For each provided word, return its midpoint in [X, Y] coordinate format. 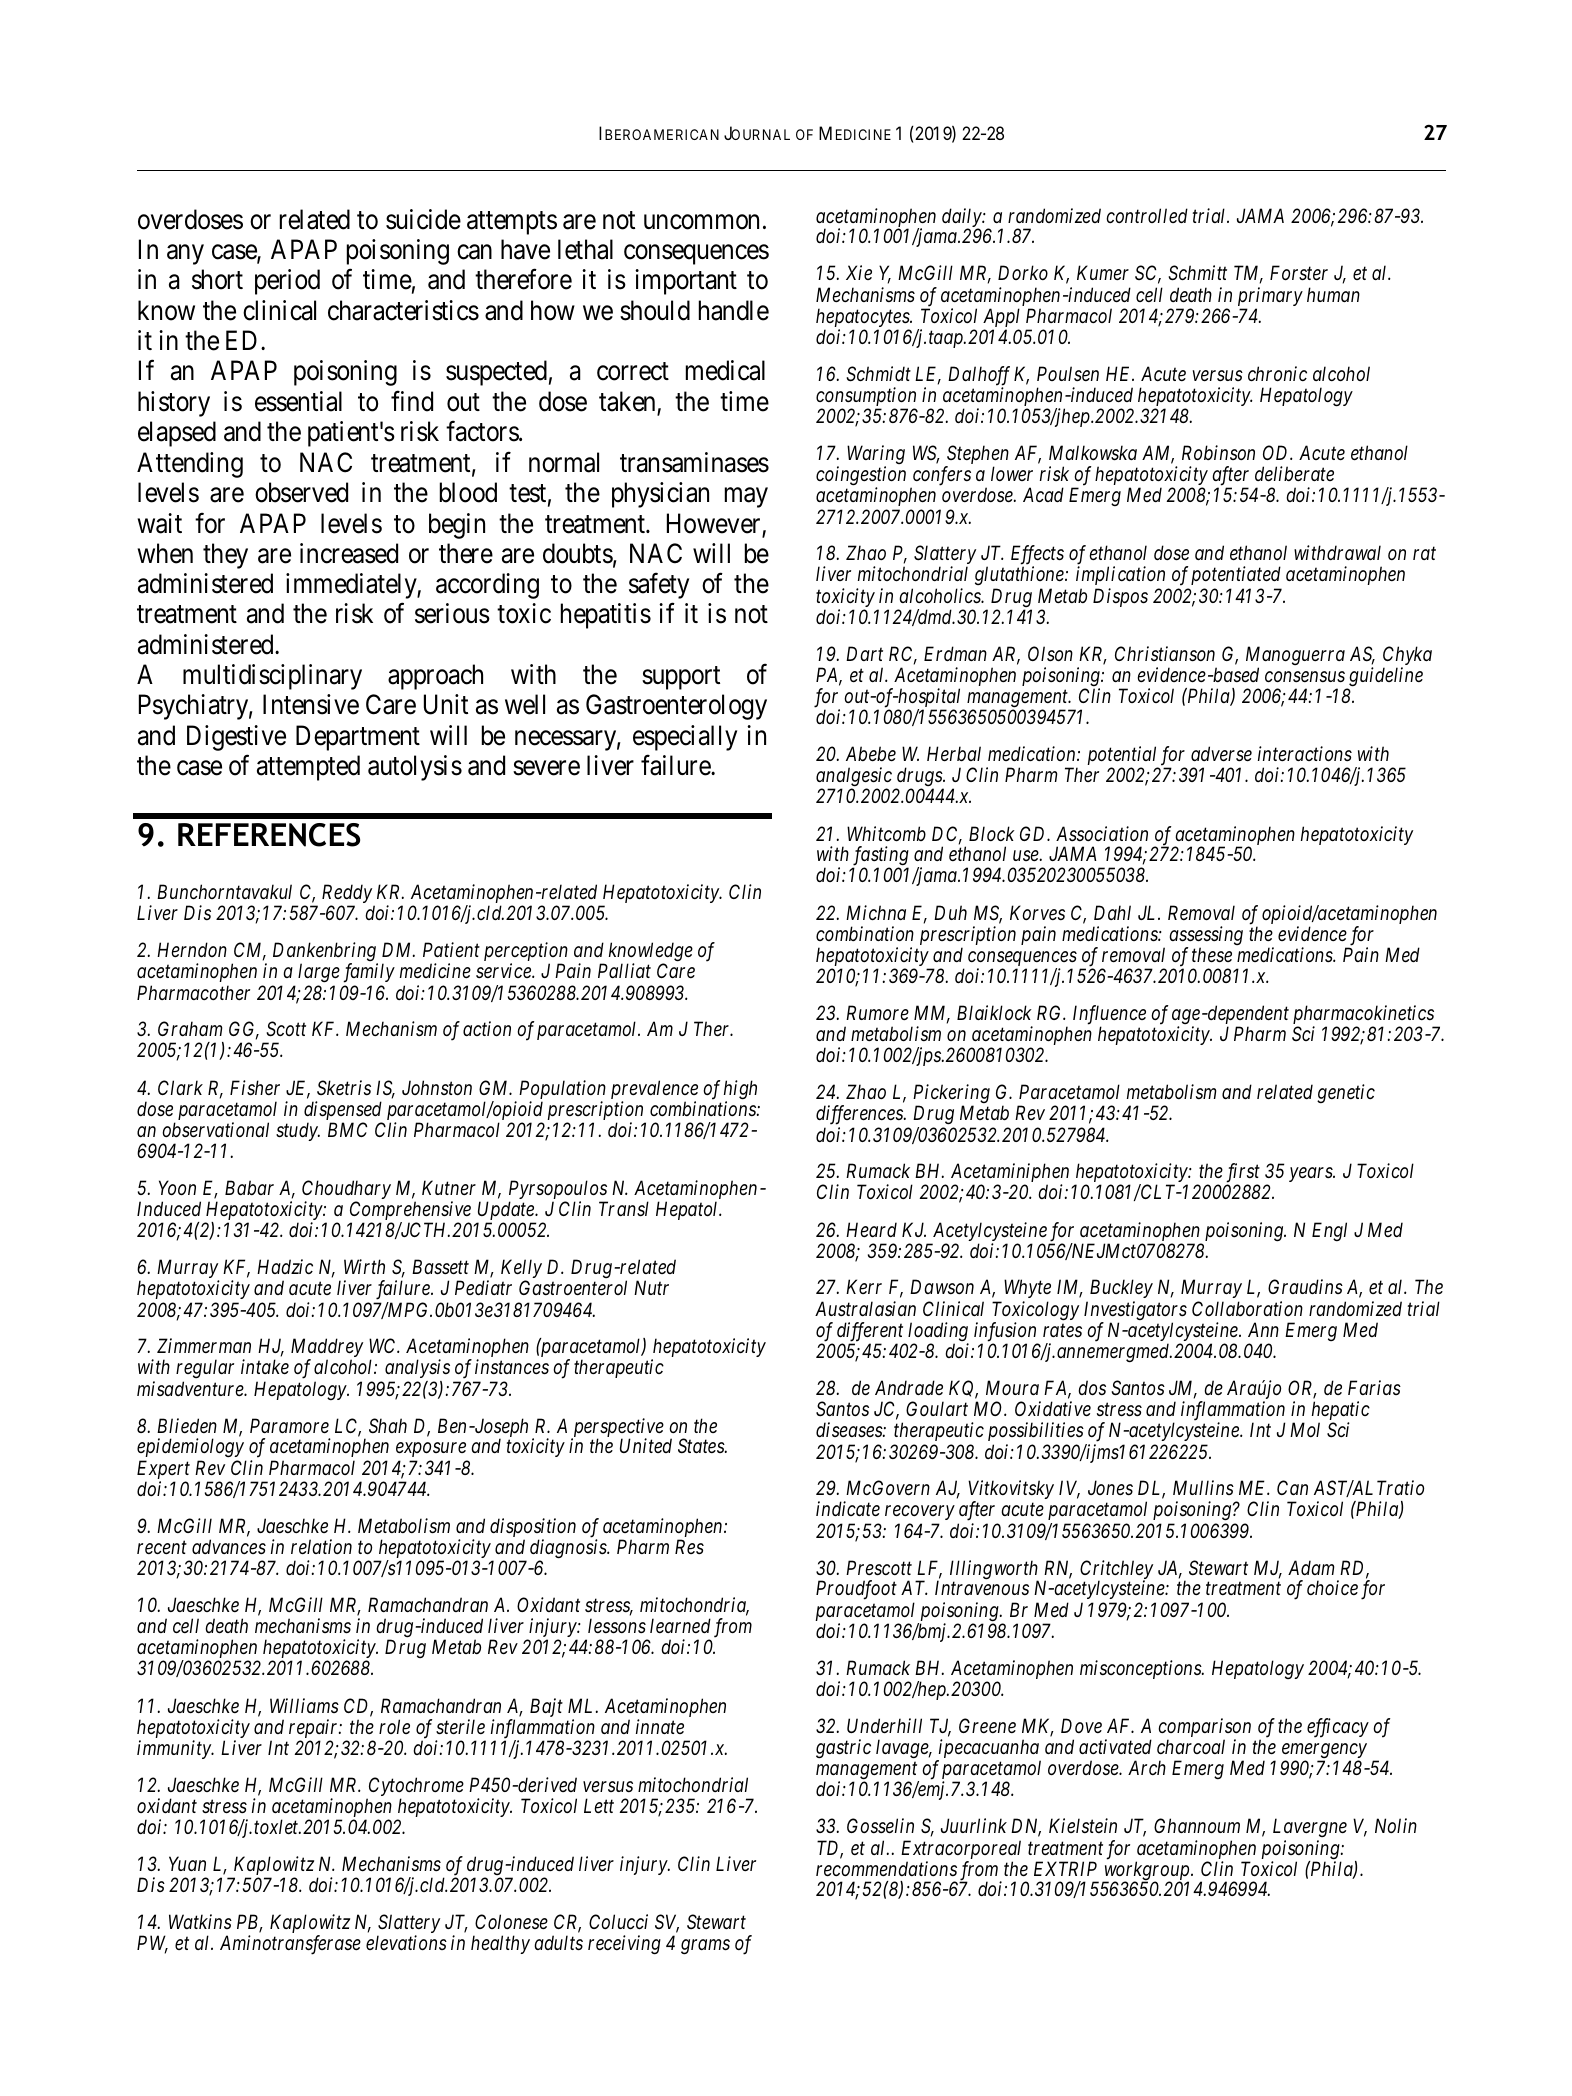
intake [265, 1367]
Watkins [200, 1921]
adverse [1221, 754]
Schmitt [1197, 273]
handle [734, 310]
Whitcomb [886, 834]
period [287, 282]
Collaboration [1247, 1309]
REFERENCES [269, 835]
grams [705, 1947]
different [871, 1333]
